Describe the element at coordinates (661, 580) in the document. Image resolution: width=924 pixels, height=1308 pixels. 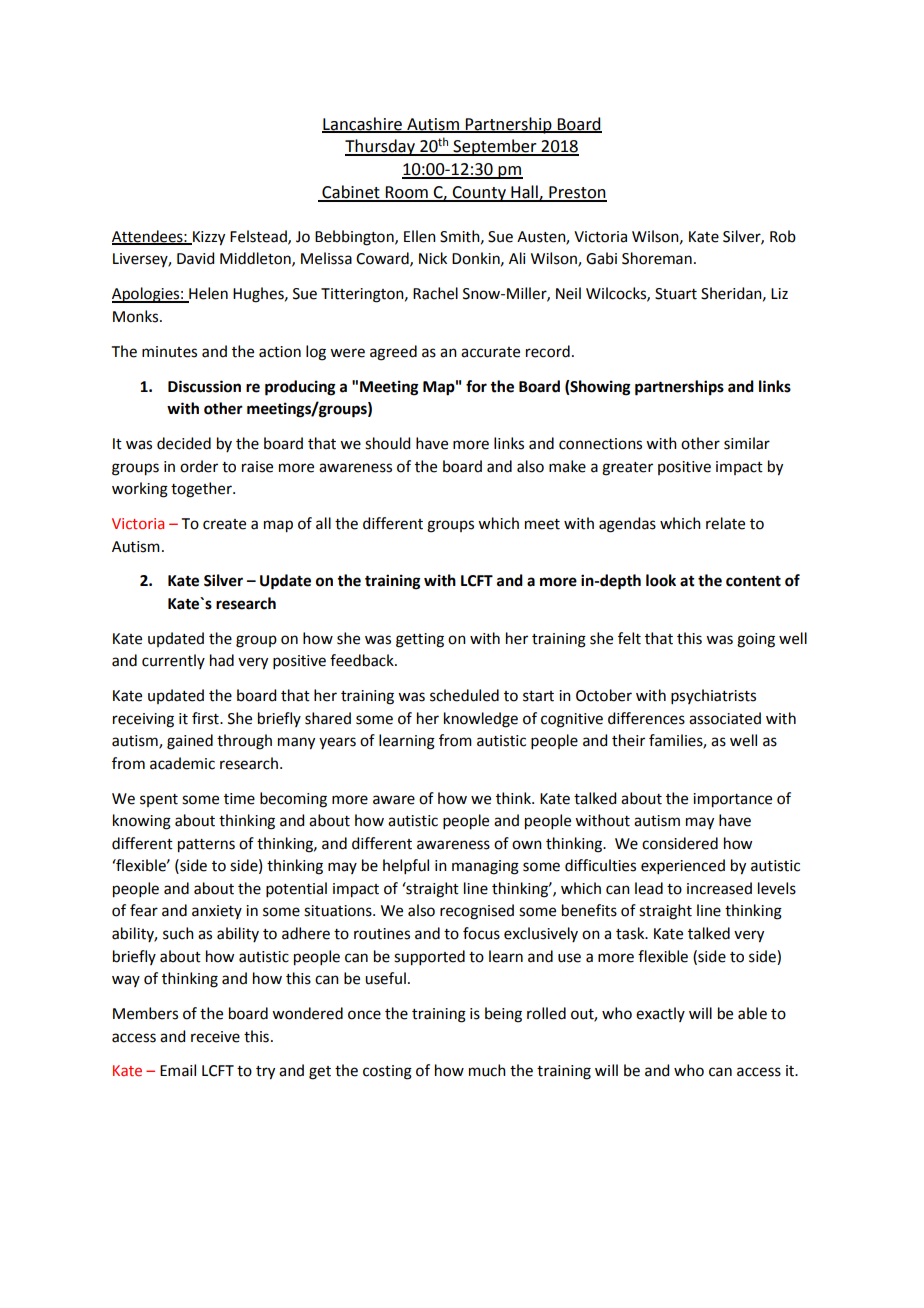
I see `look` at that location.
